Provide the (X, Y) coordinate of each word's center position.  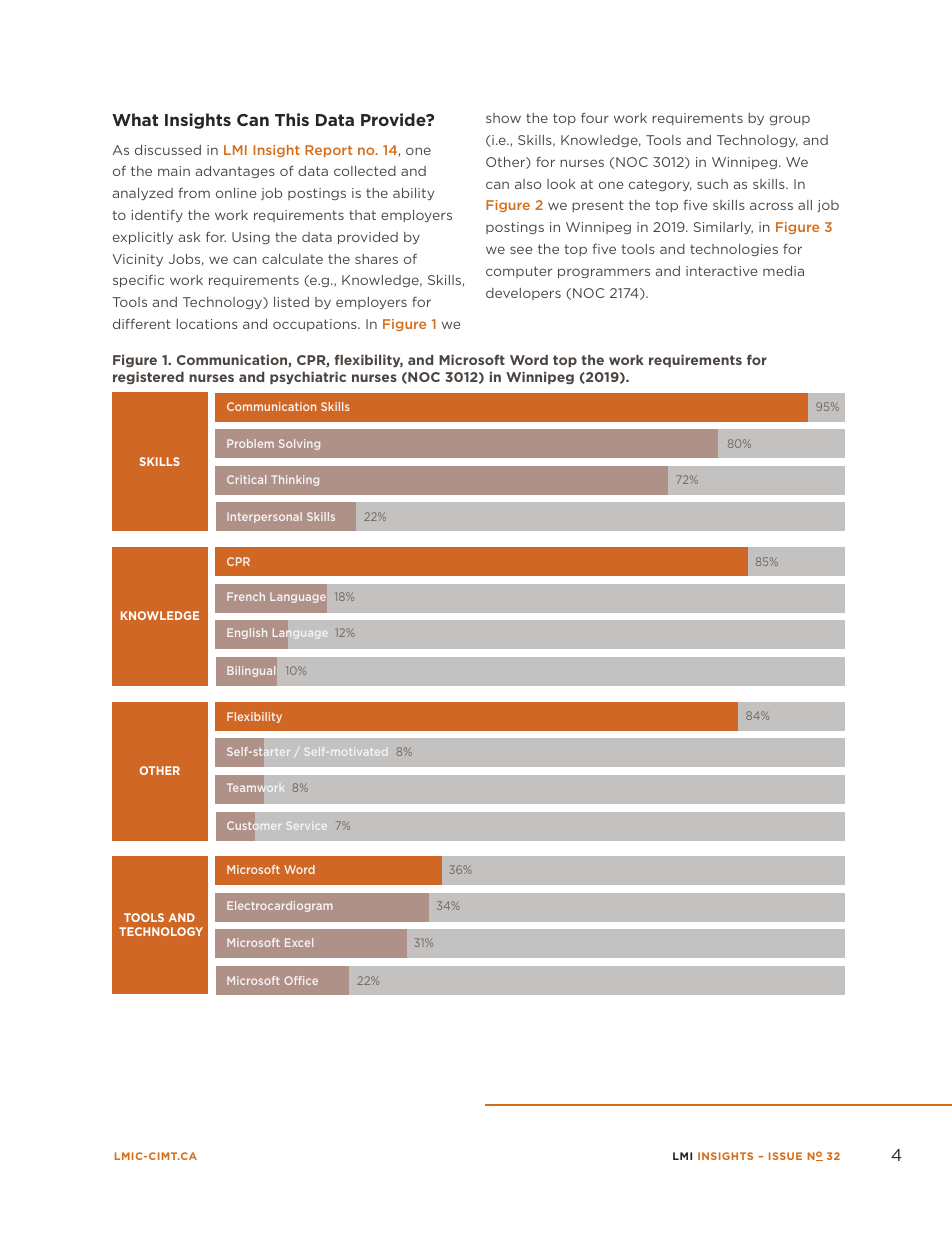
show (503, 118)
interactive (722, 271)
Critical (246, 479)
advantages (235, 172)
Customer (254, 825)
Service (307, 826)
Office (301, 980)
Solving (299, 444)
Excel (299, 942)
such (712, 184)
